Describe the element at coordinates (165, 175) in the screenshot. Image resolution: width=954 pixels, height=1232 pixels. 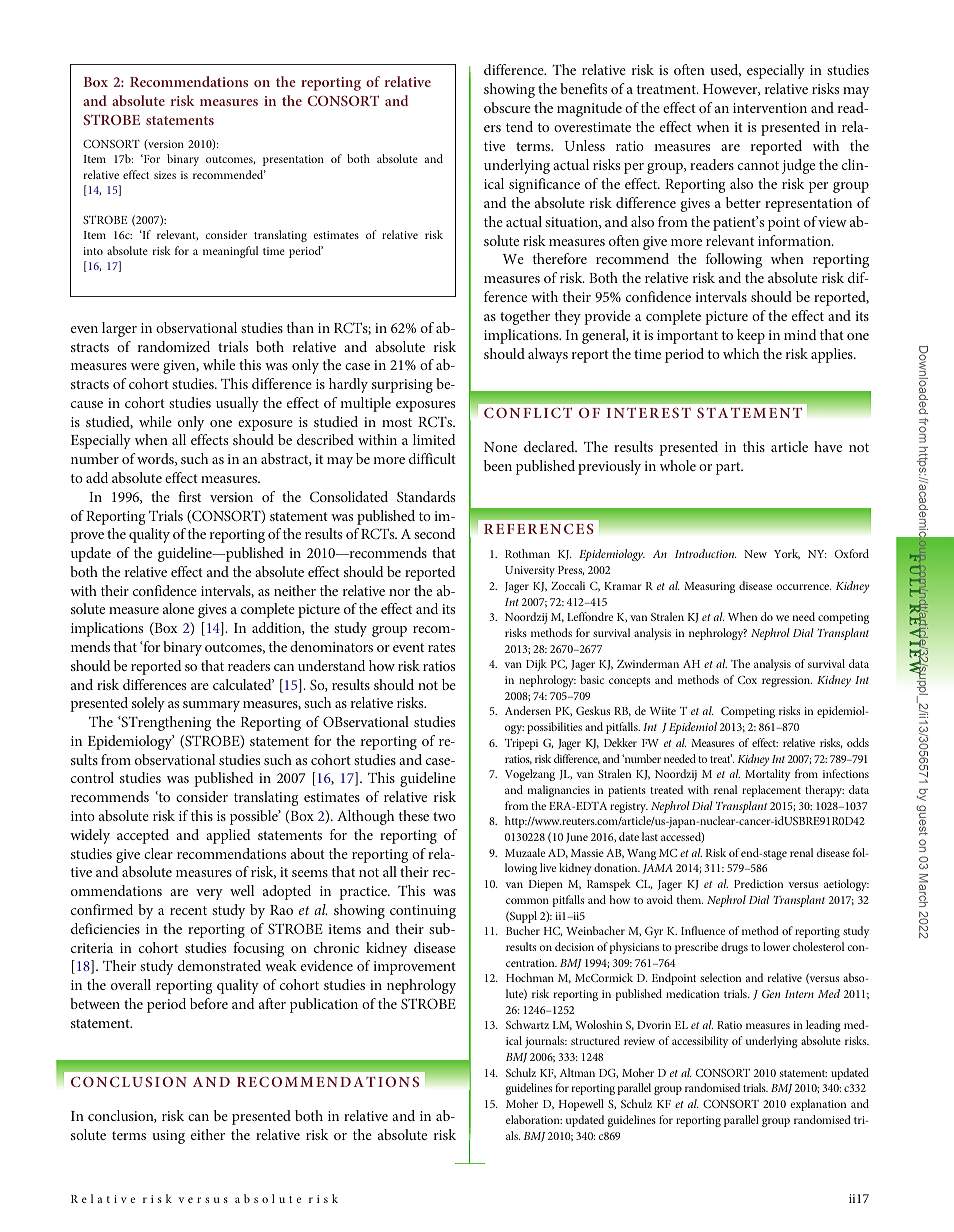
I see `sizes` at that location.
